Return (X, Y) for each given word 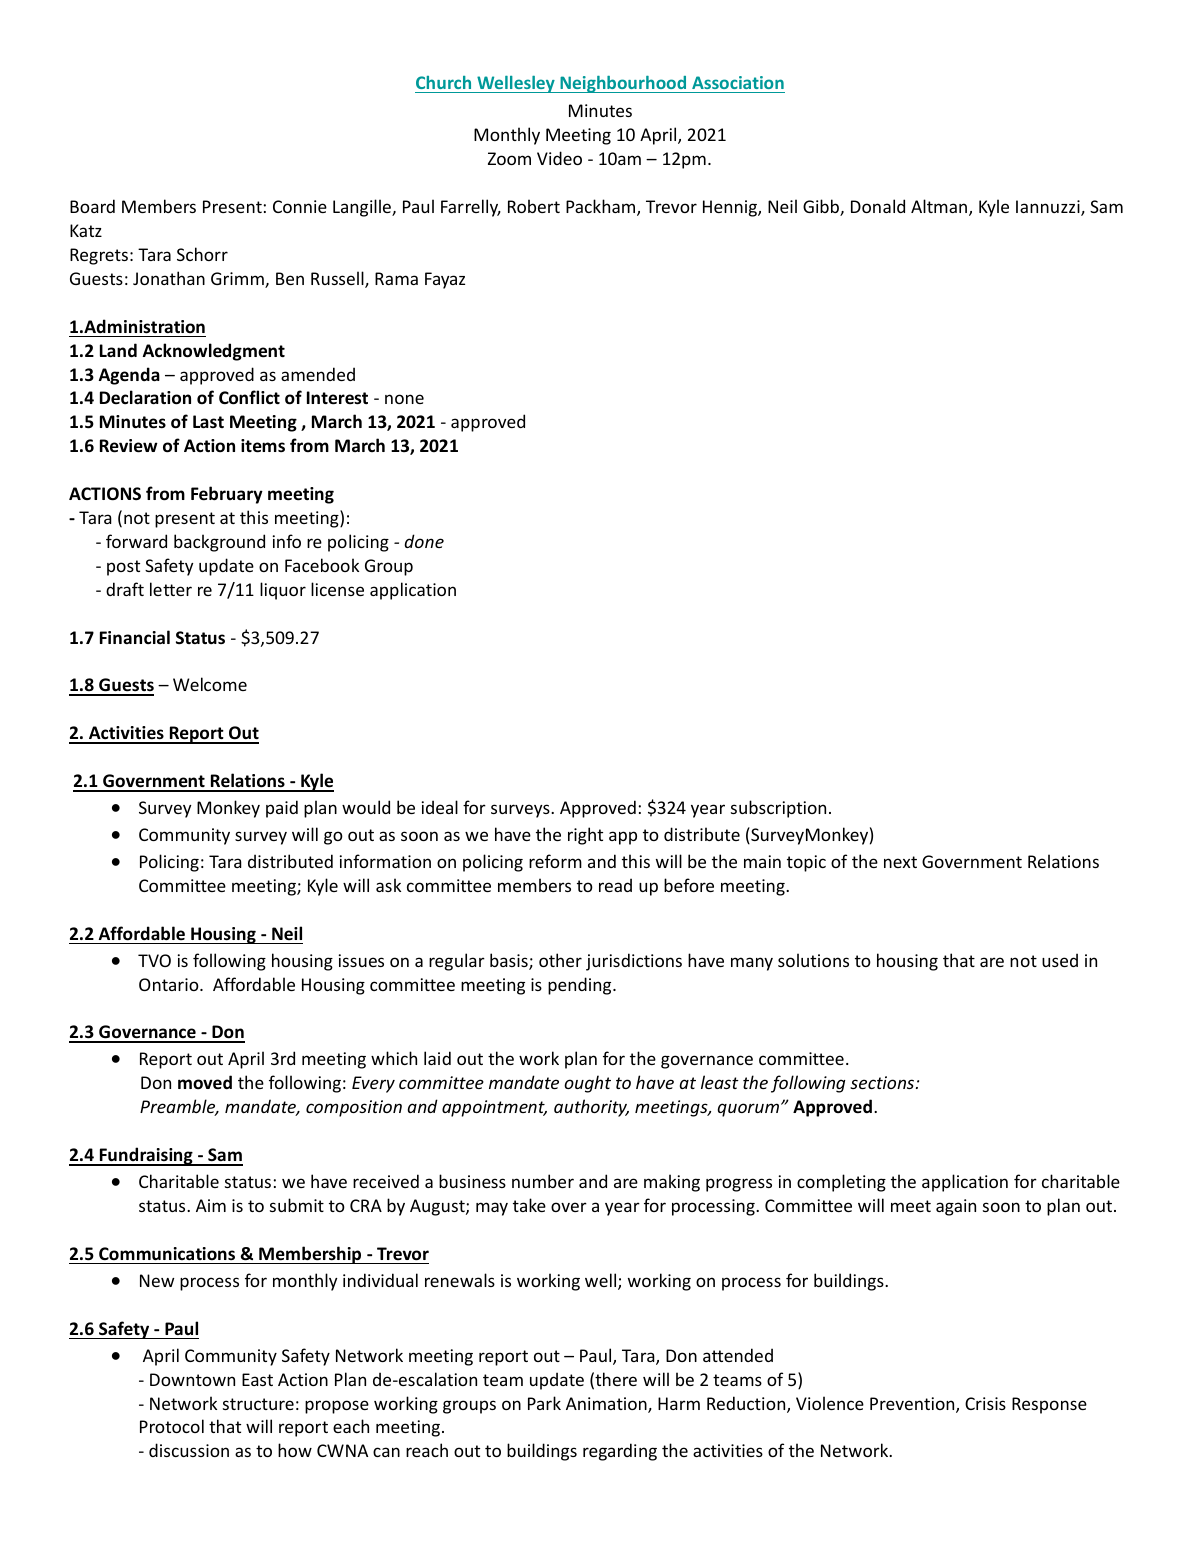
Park (544, 1403)
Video (559, 158)
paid (282, 809)
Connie (300, 206)
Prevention (913, 1405)
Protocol (172, 1426)
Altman (940, 207)
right (585, 836)
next (900, 862)
